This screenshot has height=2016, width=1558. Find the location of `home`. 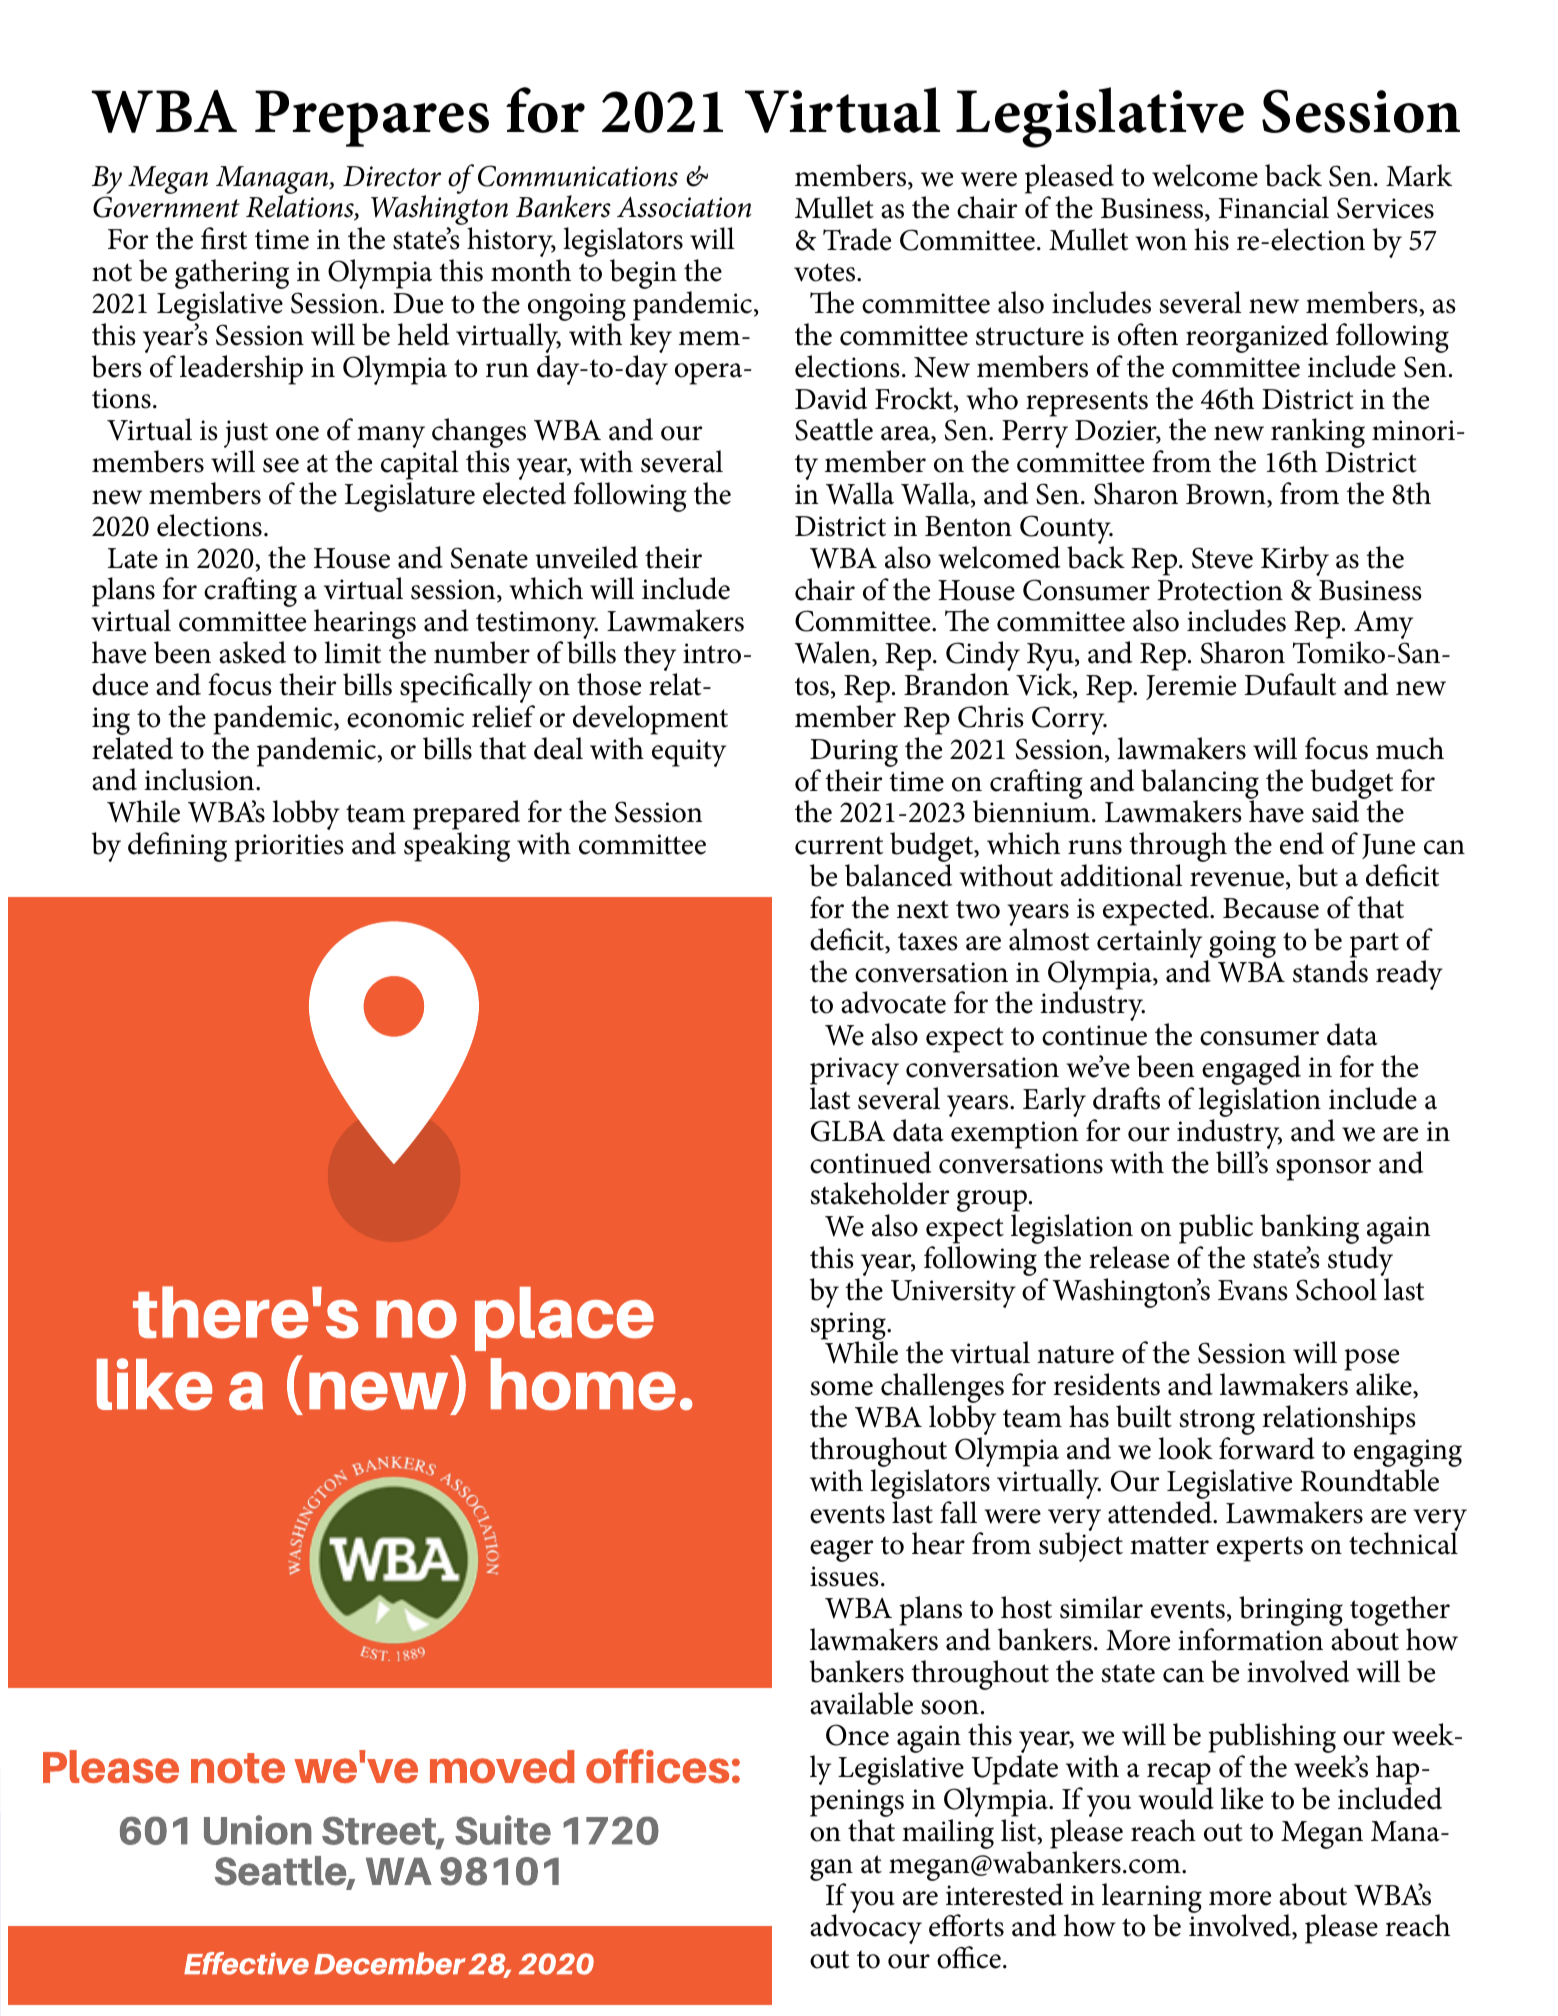

home is located at coordinates (583, 1384).
